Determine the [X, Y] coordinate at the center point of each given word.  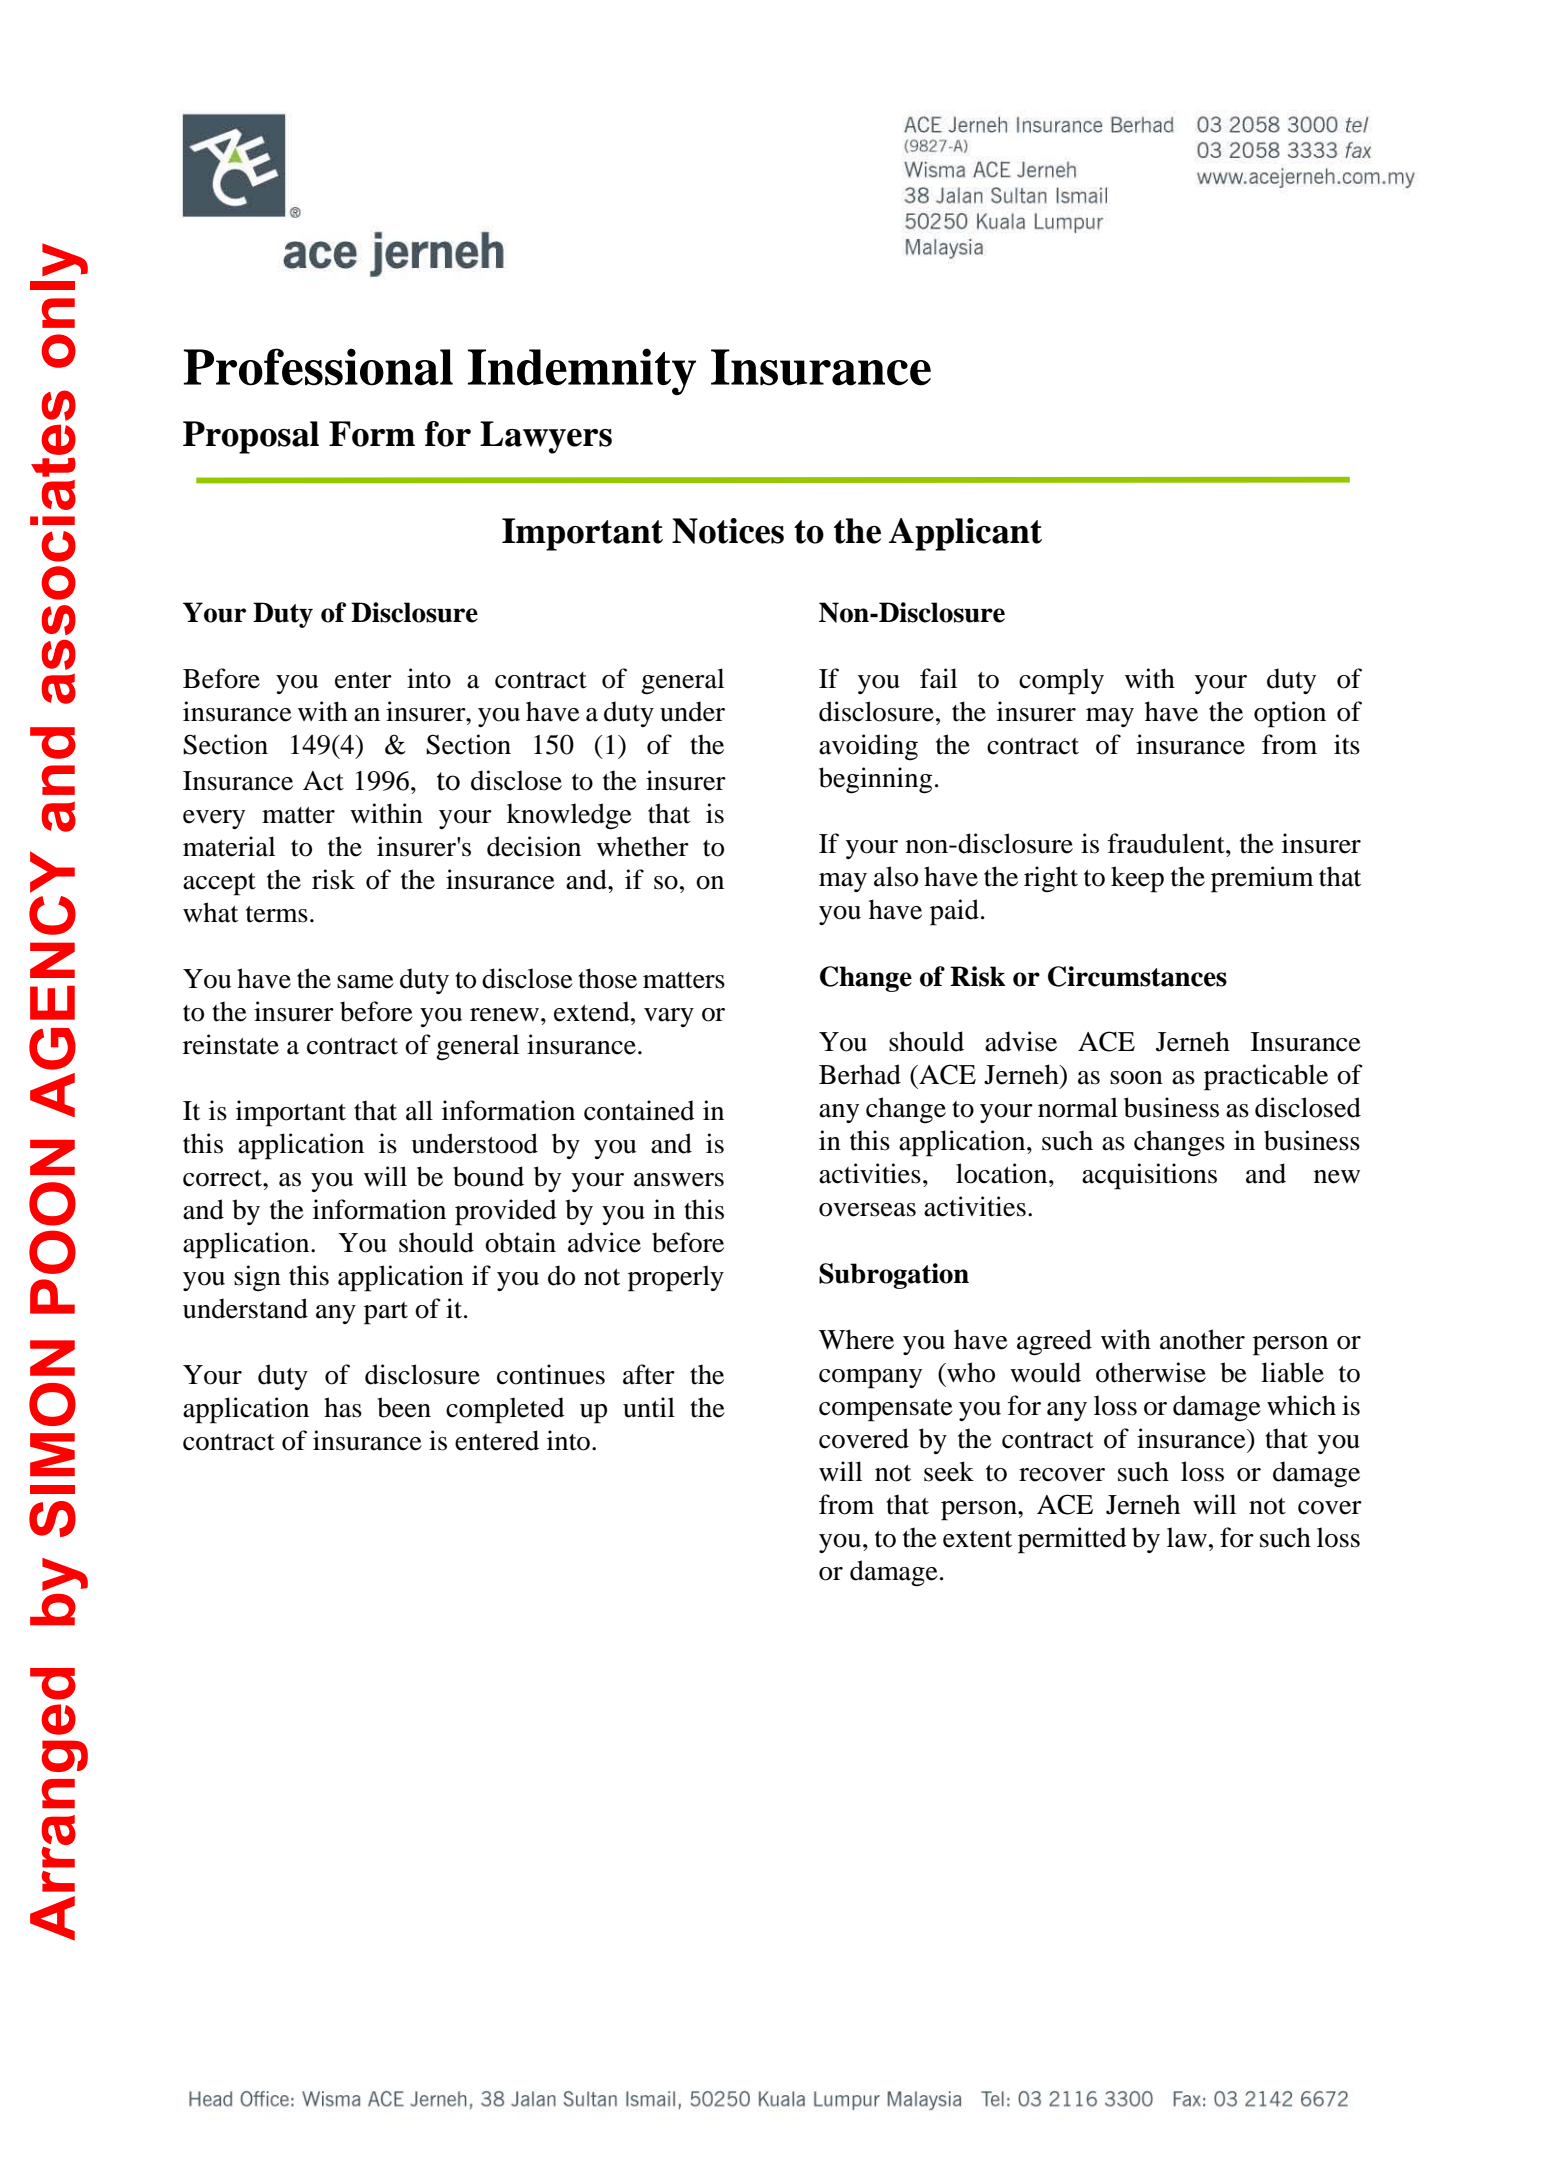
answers [679, 1180]
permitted [1072, 1540]
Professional [318, 367]
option [1290, 714]
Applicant [965, 534]
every [214, 819]
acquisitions [1149, 1176]
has [343, 1407]
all [419, 1110]
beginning [875, 780]
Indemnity [582, 371]
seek [949, 1471]
